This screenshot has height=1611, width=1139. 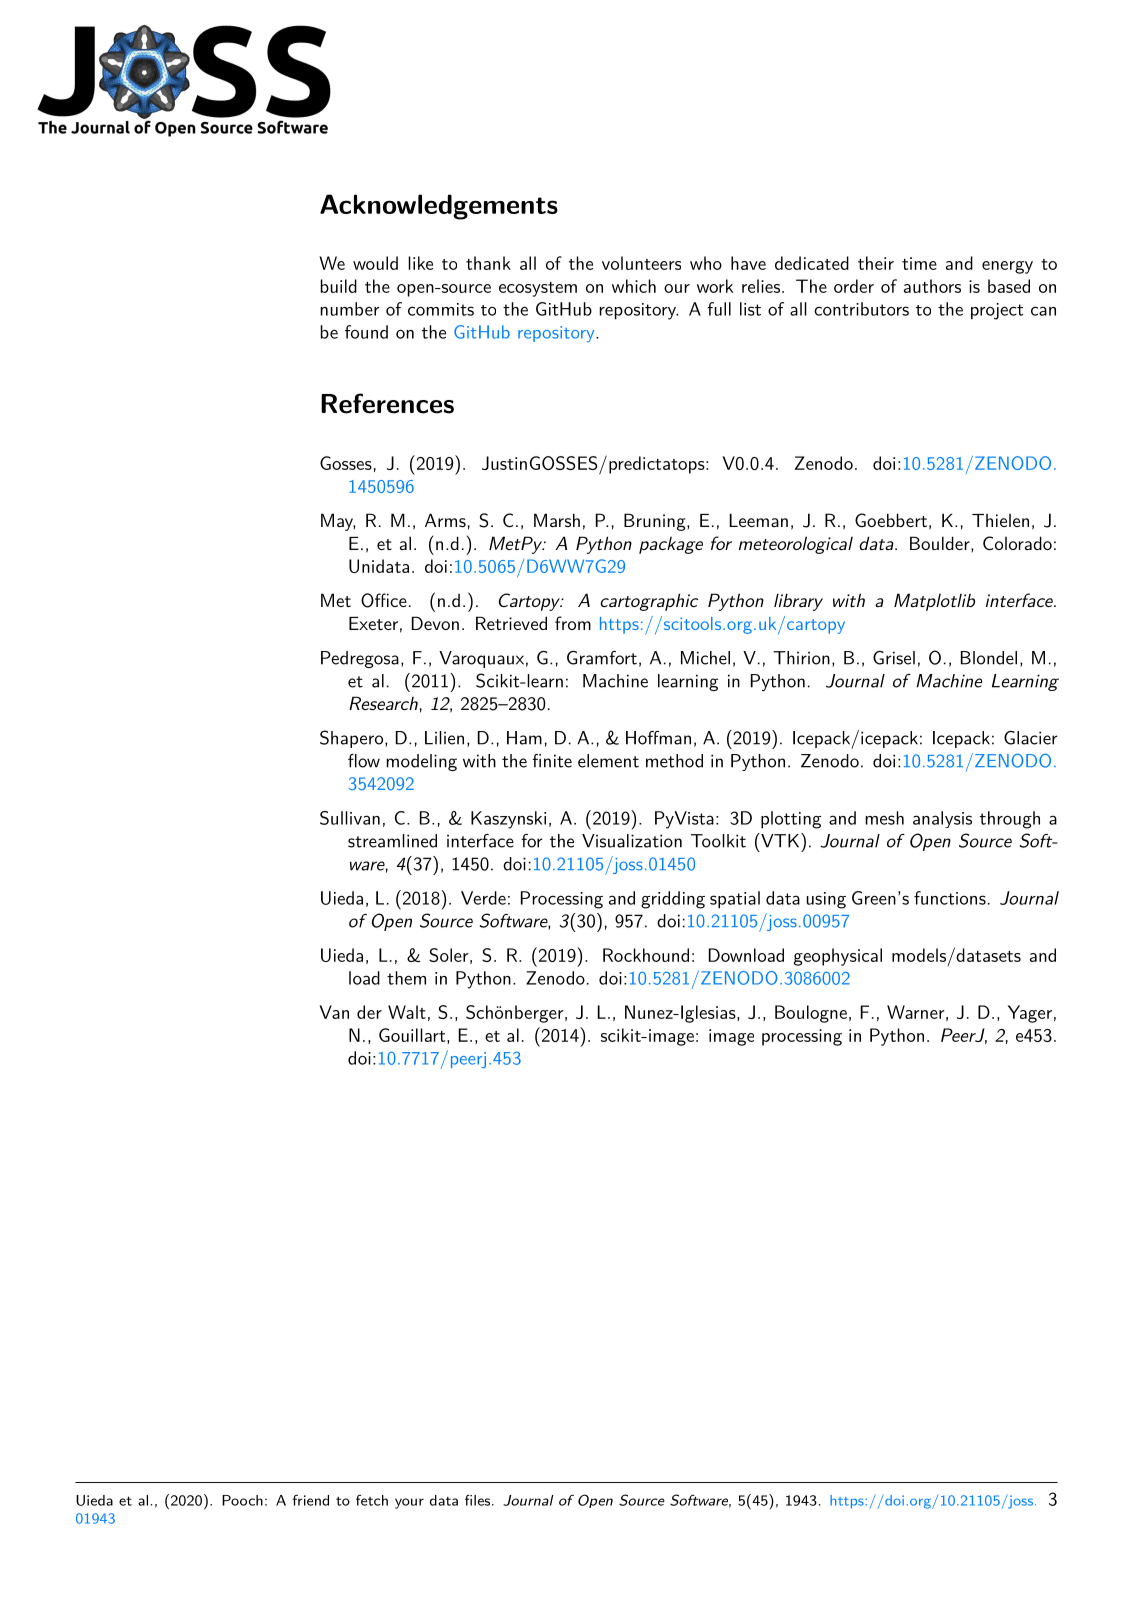 What do you see at coordinates (310, 1500) in the screenshot?
I see `friend` at bounding box center [310, 1500].
